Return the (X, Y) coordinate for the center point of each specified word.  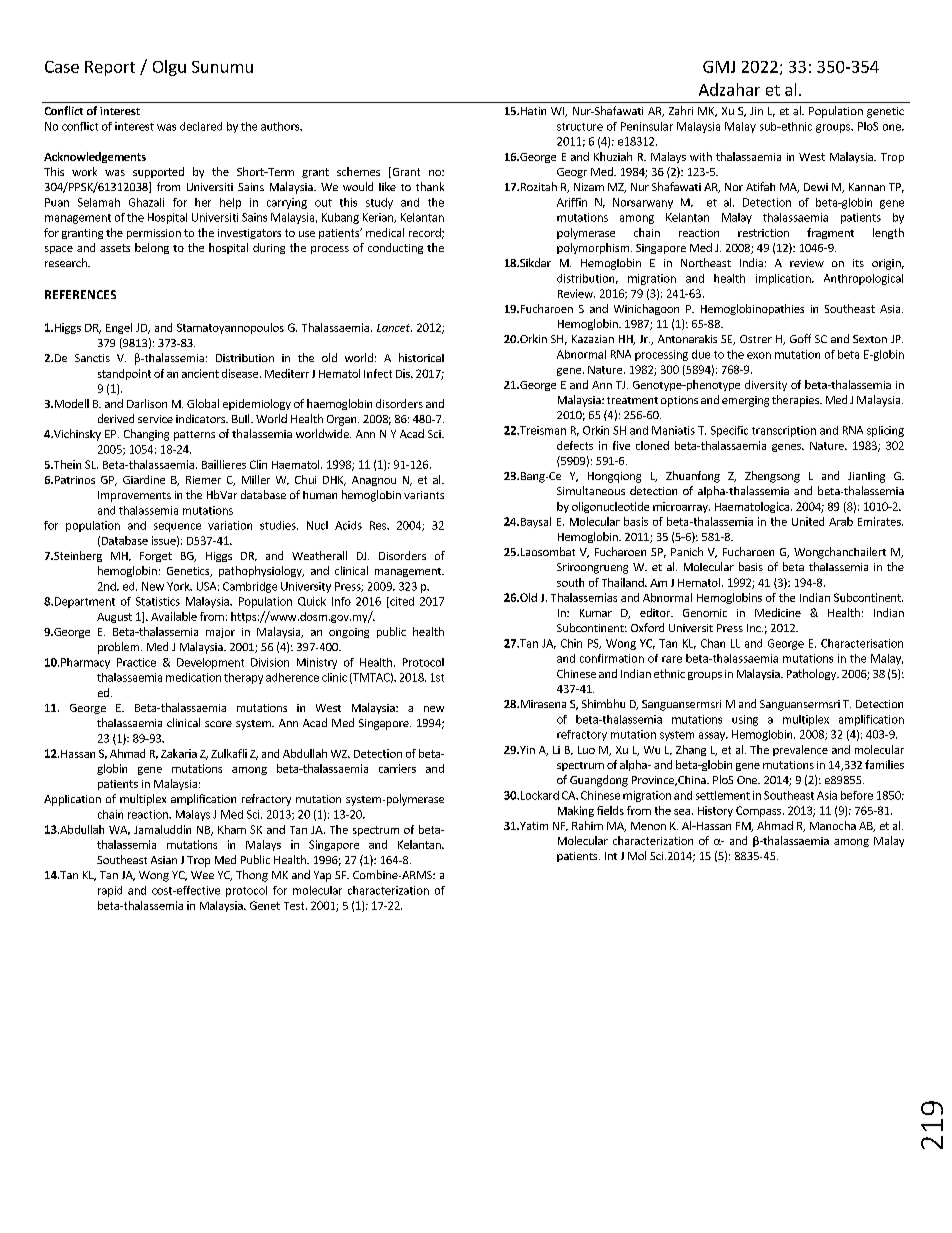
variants (424, 495)
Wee (202, 875)
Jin (756, 111)
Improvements (134, 496)
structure (580, 127)
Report (110, 68)
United (808, 521)
